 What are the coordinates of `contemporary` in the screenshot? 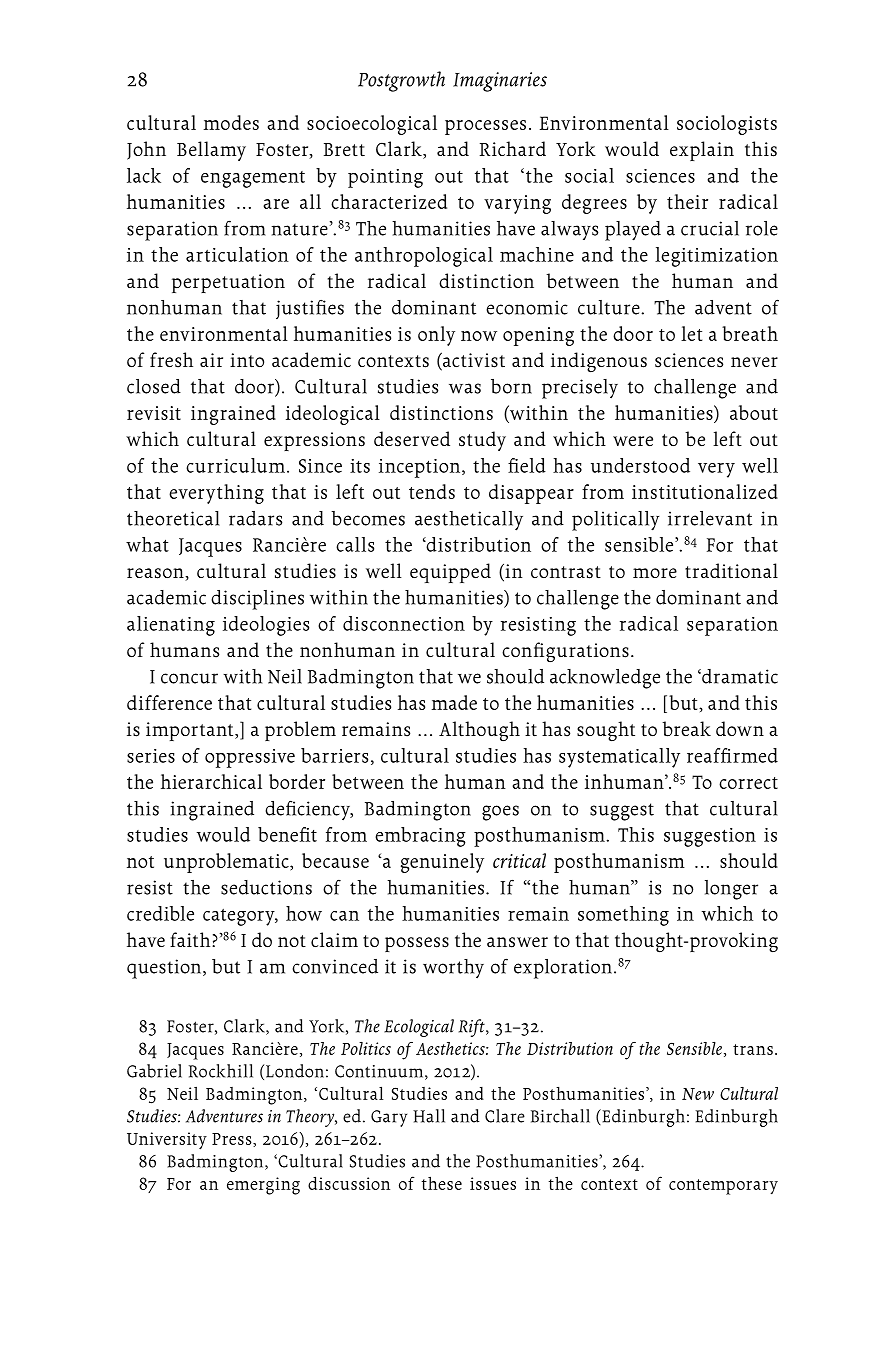 It's located at (723, 1187).
